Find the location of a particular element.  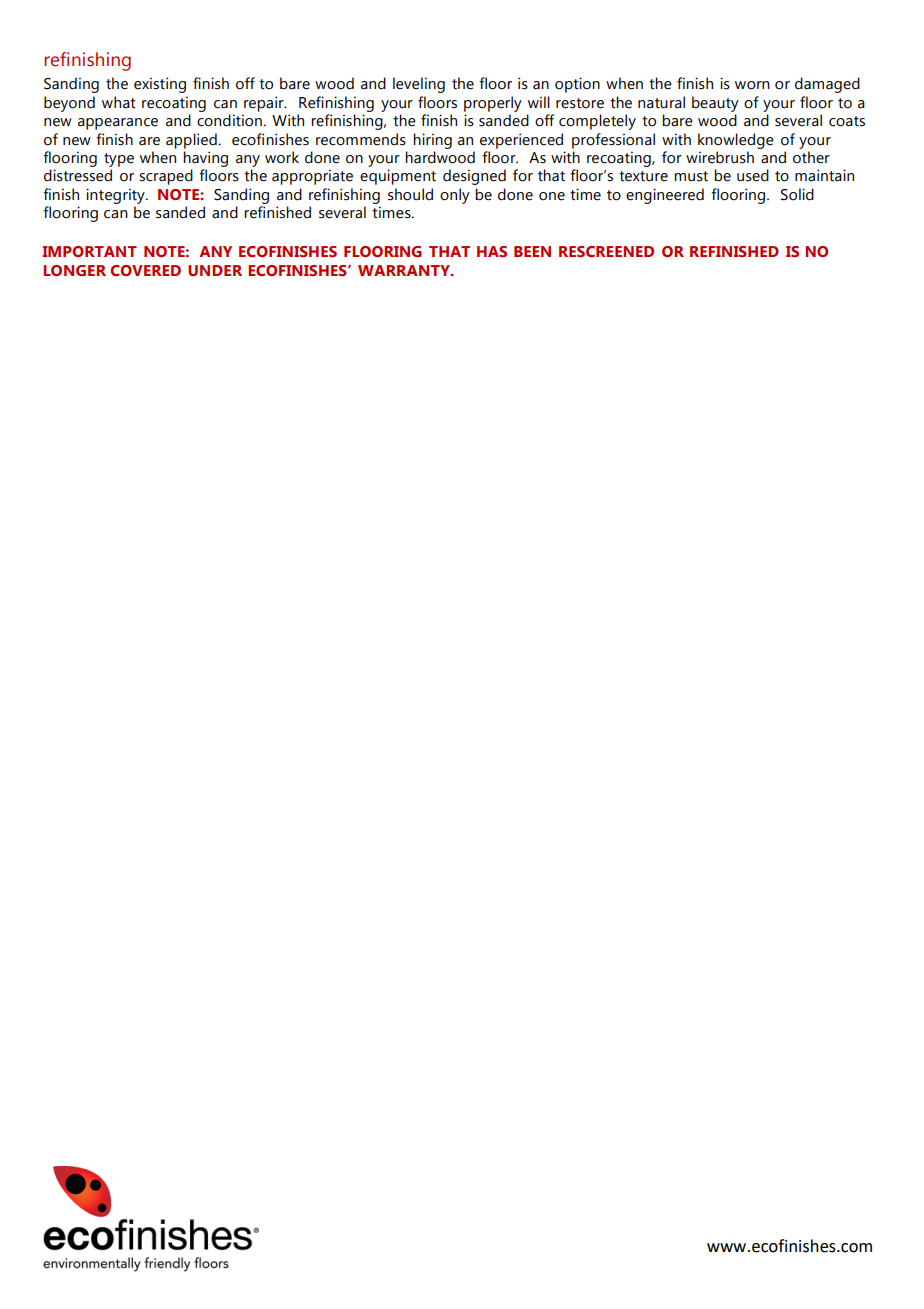

leveling is located at coordinates (419, 85).
